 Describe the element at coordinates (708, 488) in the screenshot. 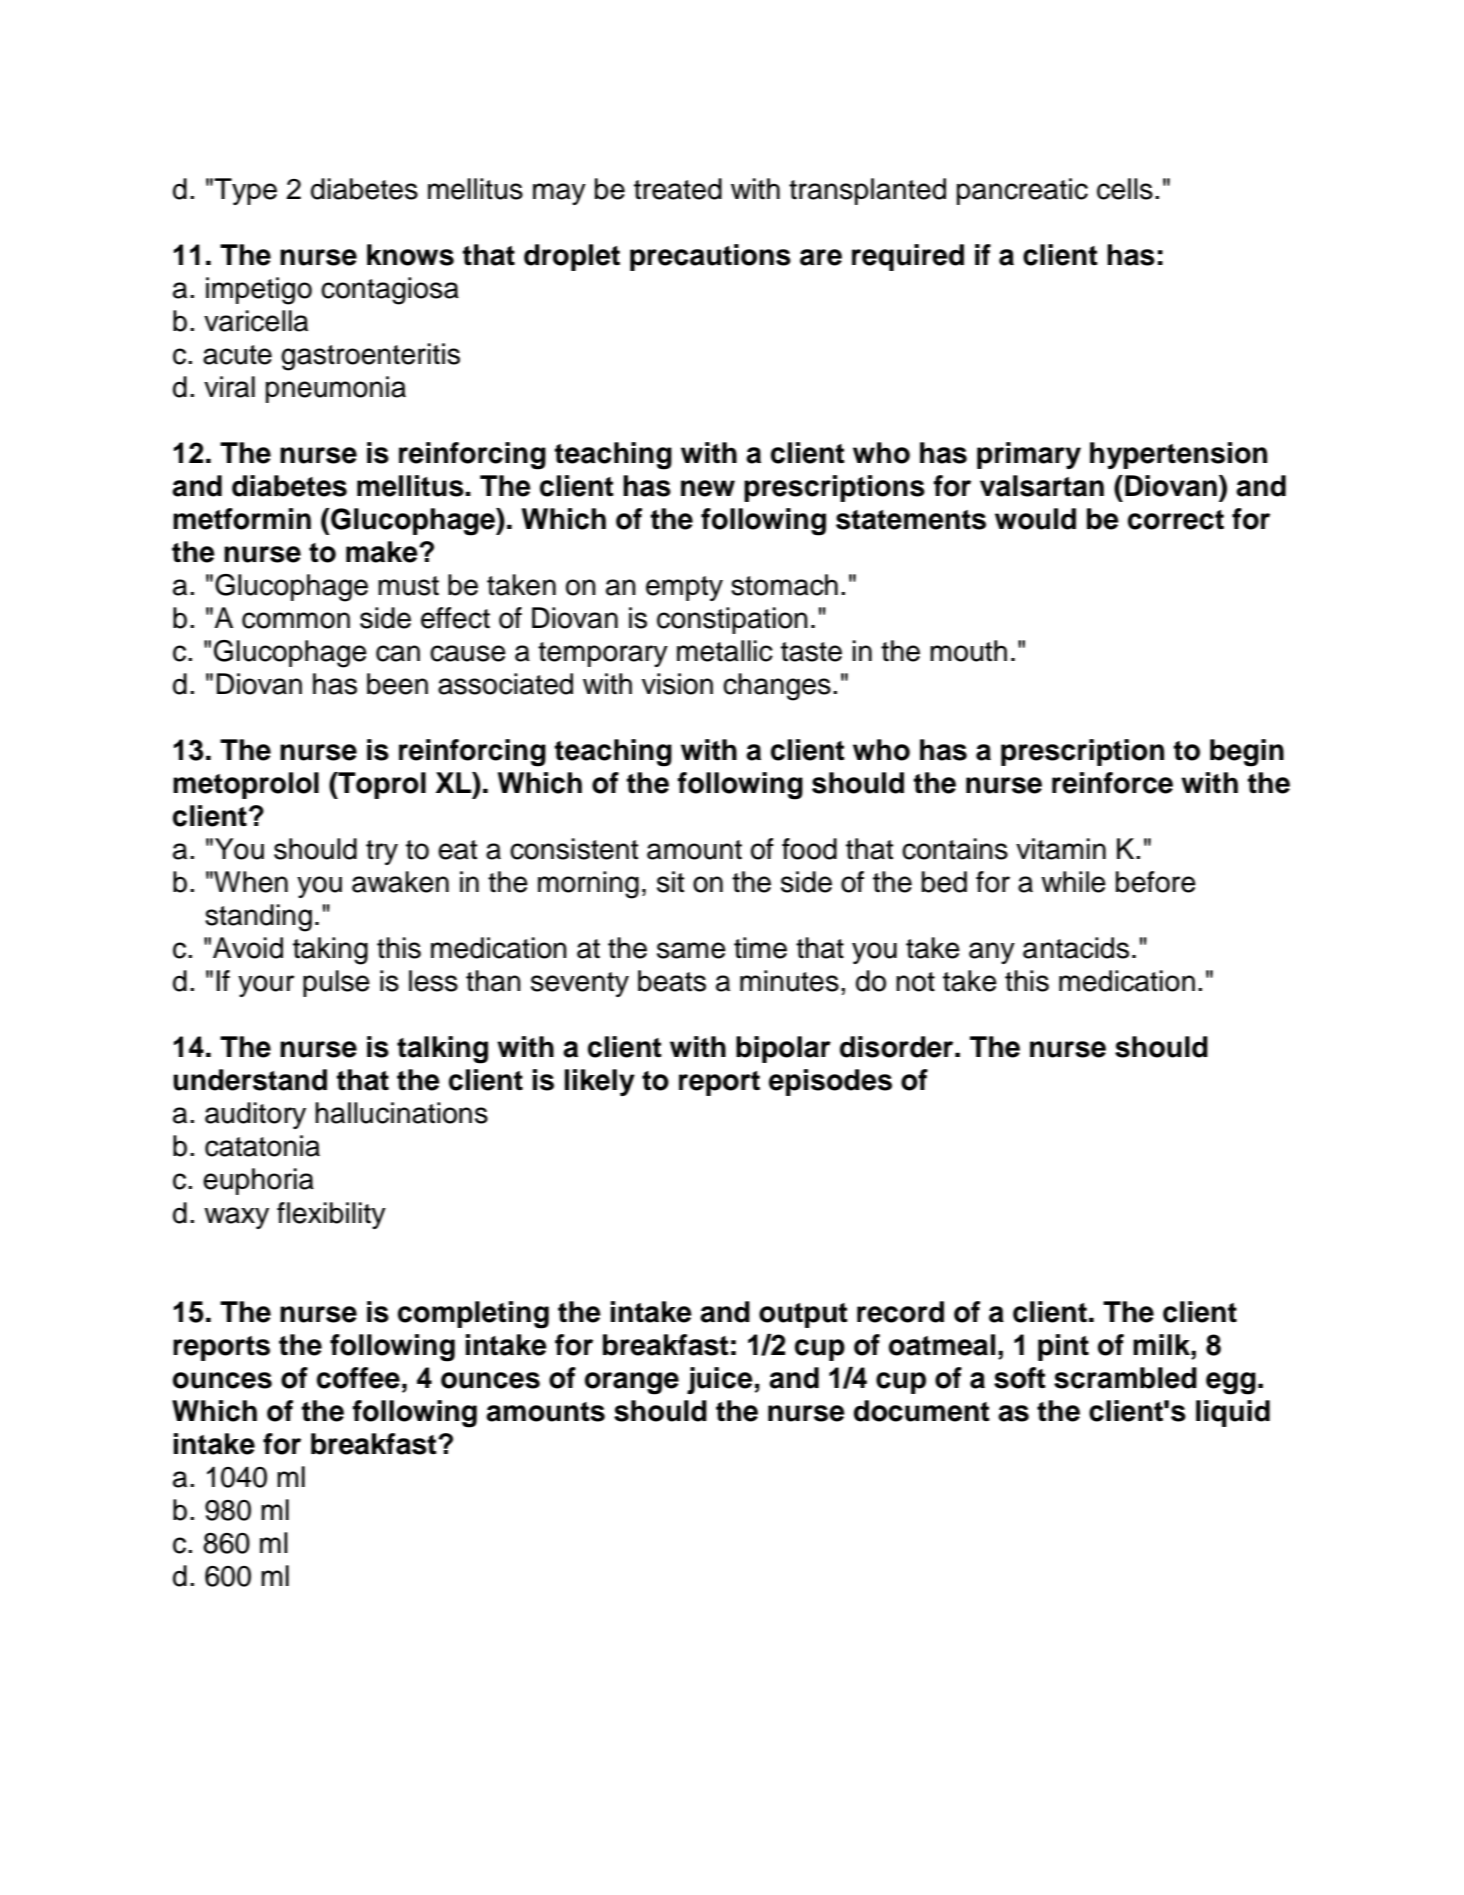

I see `new` at that location.
